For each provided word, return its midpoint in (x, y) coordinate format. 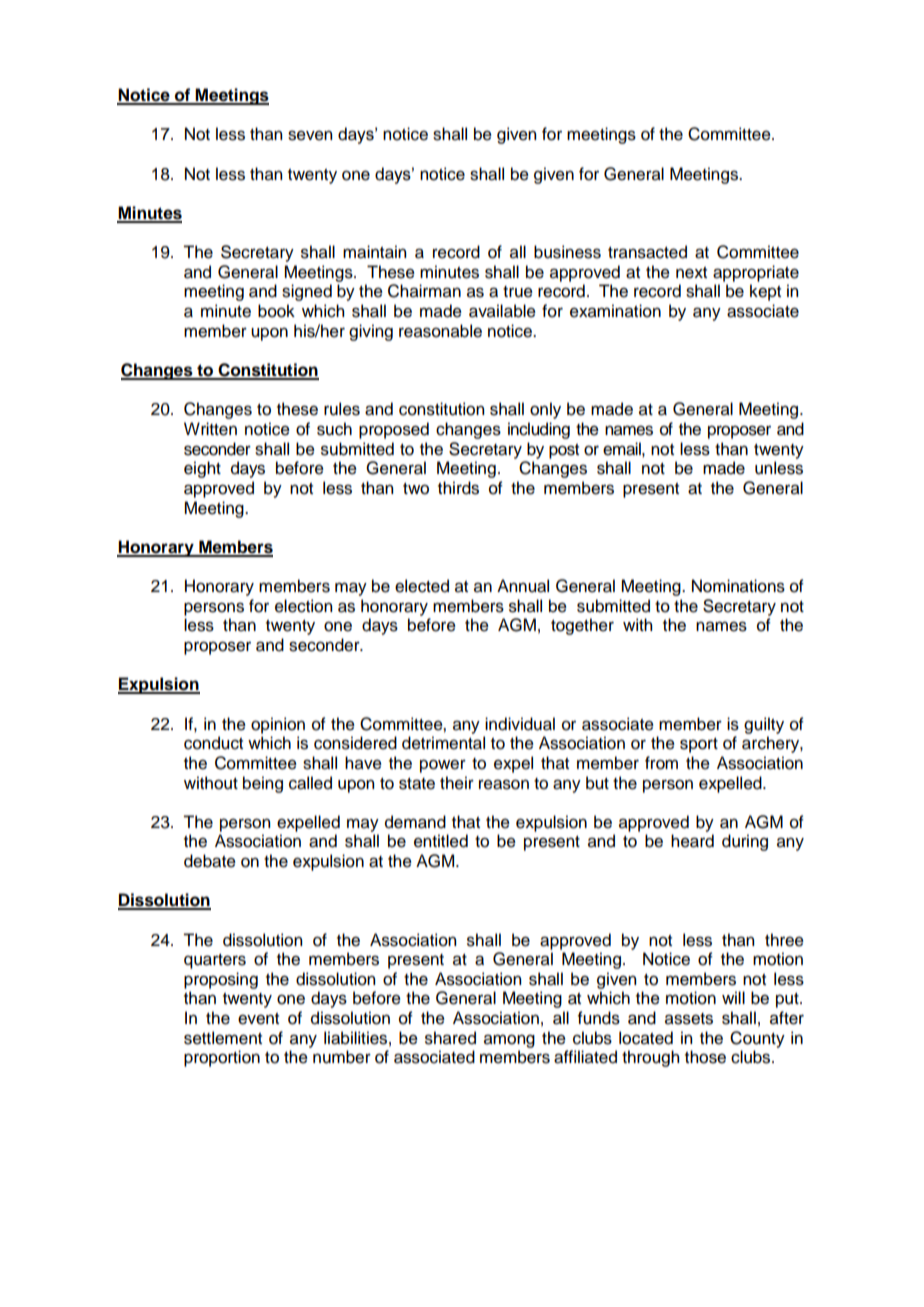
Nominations (738, 586)
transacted (647, 252)
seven (310, 135)
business (567, 252)
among (509, 1041)
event (258, 1019)
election (303, 606)
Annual (523, 586)
